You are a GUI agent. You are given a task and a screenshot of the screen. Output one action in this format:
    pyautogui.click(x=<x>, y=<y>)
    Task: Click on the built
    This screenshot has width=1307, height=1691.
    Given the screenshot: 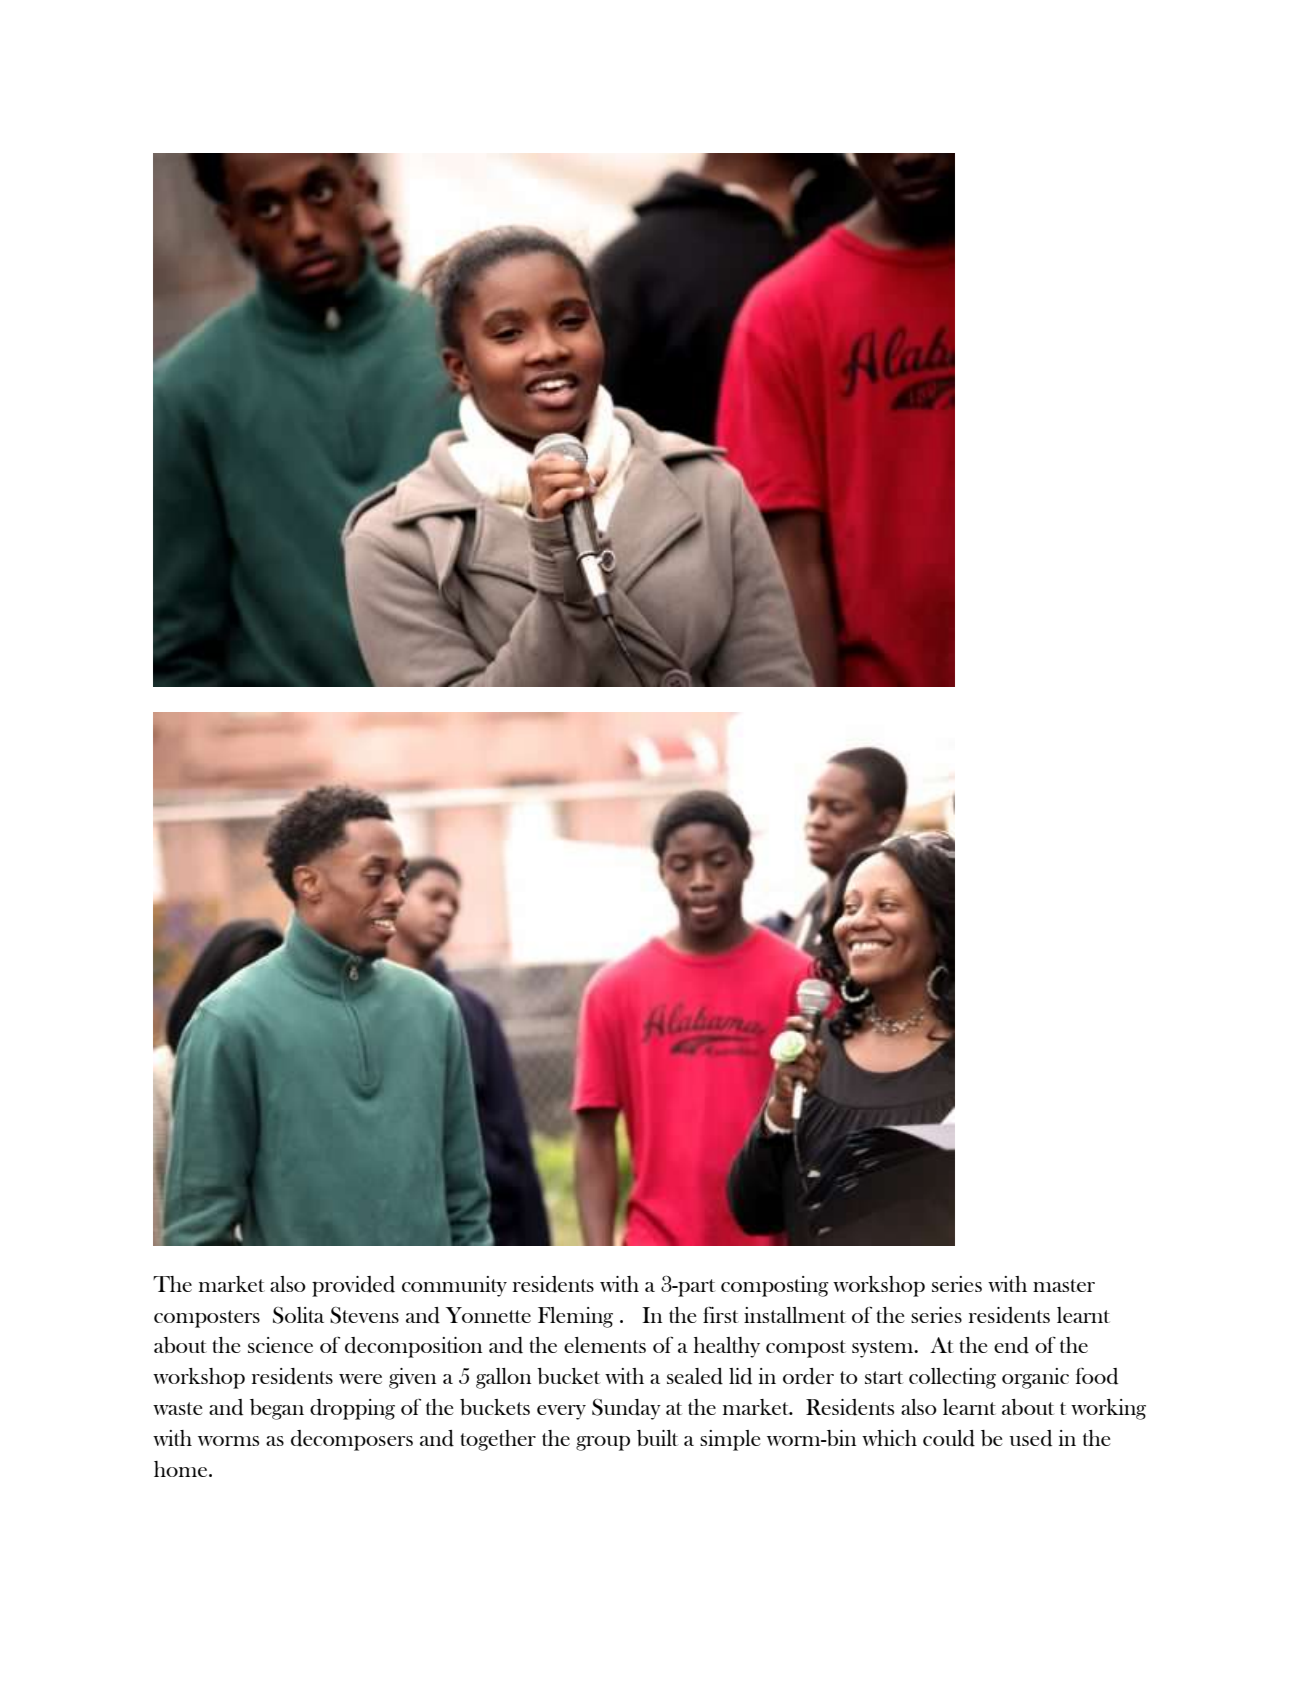 What is the action you would take?
    pyautogui.click(x=658, y=1438)
